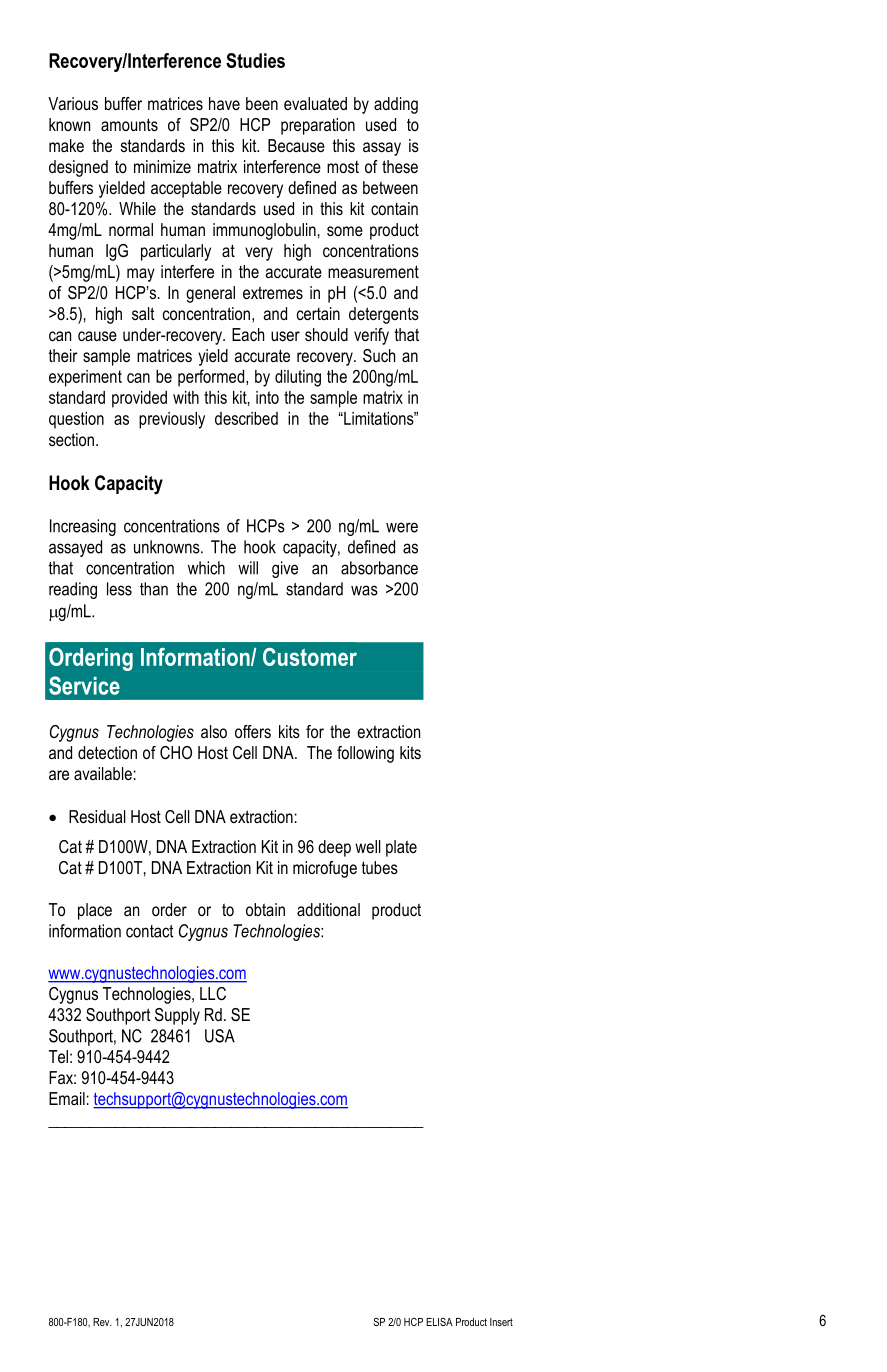 The image size is (887, 1372). I want to click on Insert, so click(501, 1322).
